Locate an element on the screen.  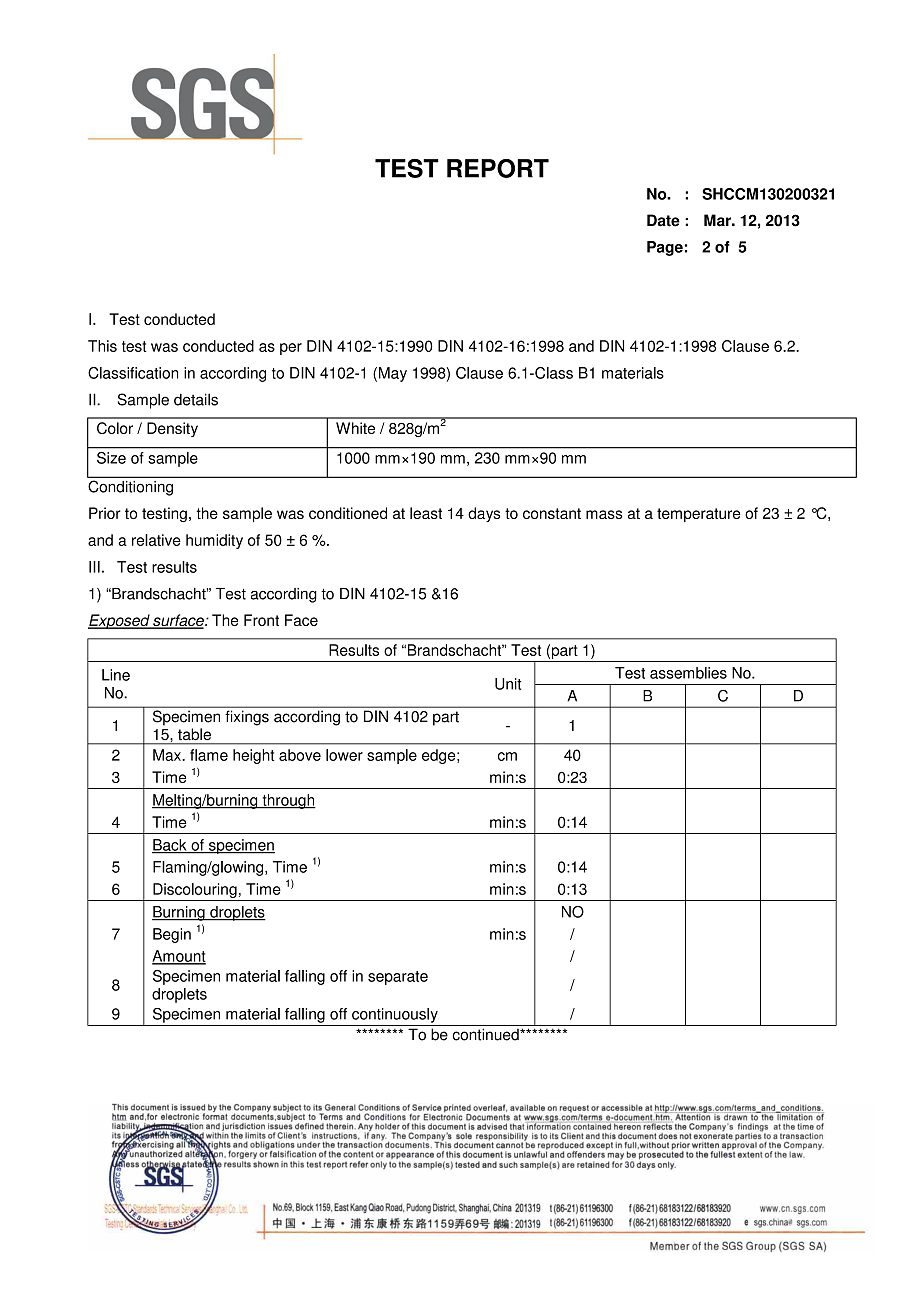
assemblies is located at coordinates (688, 673).
